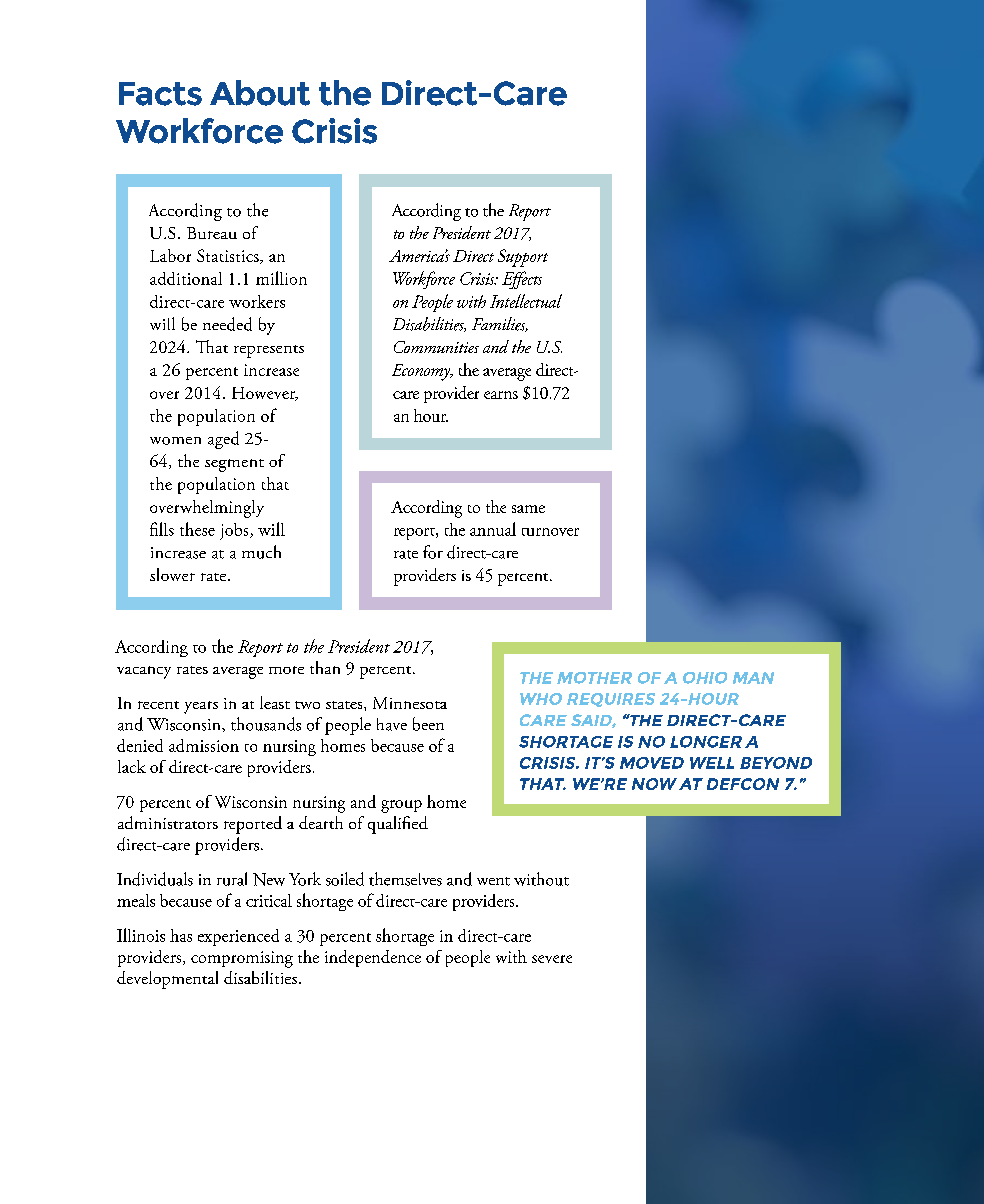 Image resolution: width=984 pixels, height=1204 pixels. I want to click on has, so click(181, 935).
